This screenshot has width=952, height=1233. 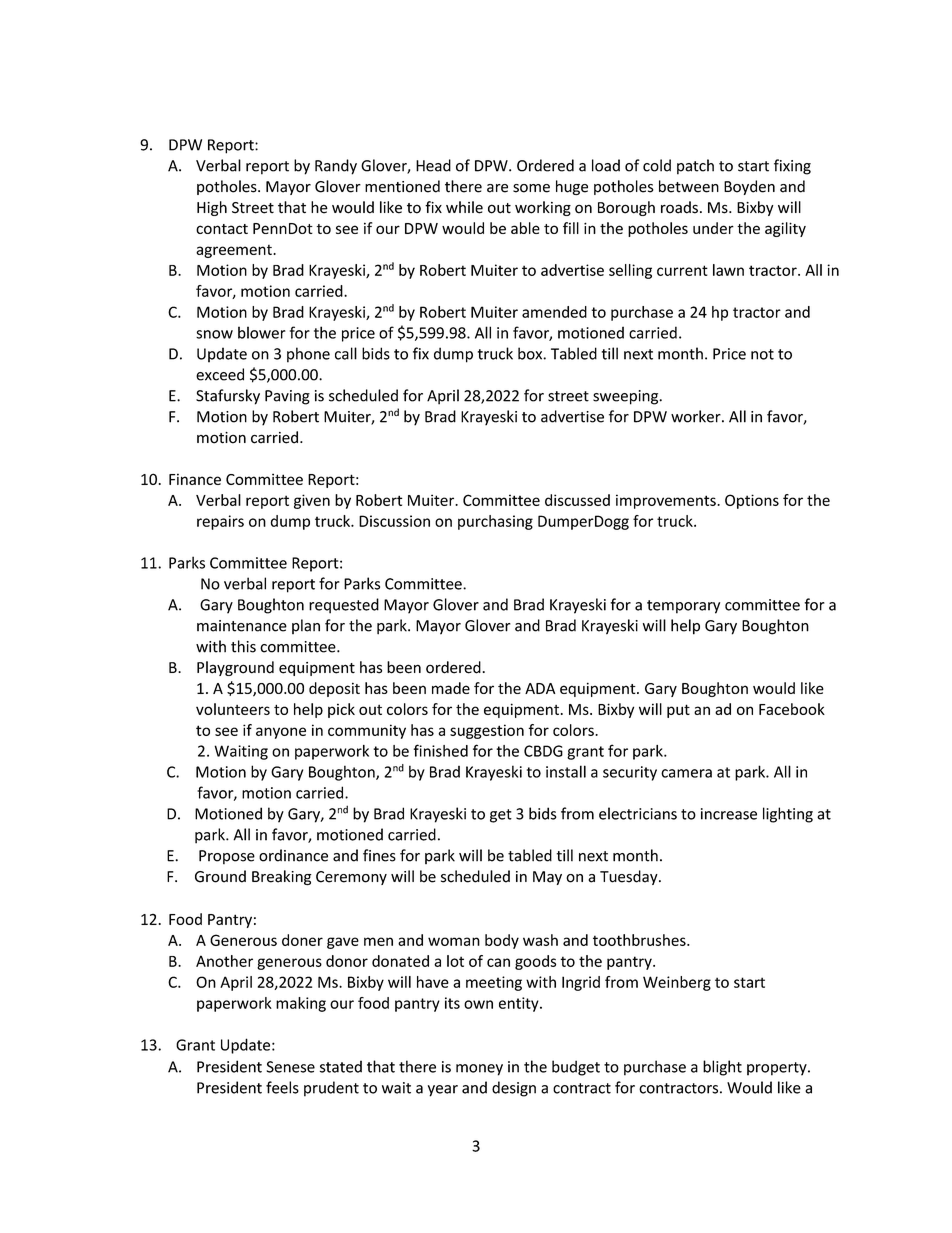 What do you see at coordinates (752, 501) in the screenshot?
I see `Options` at bounding box center [752, 501].
